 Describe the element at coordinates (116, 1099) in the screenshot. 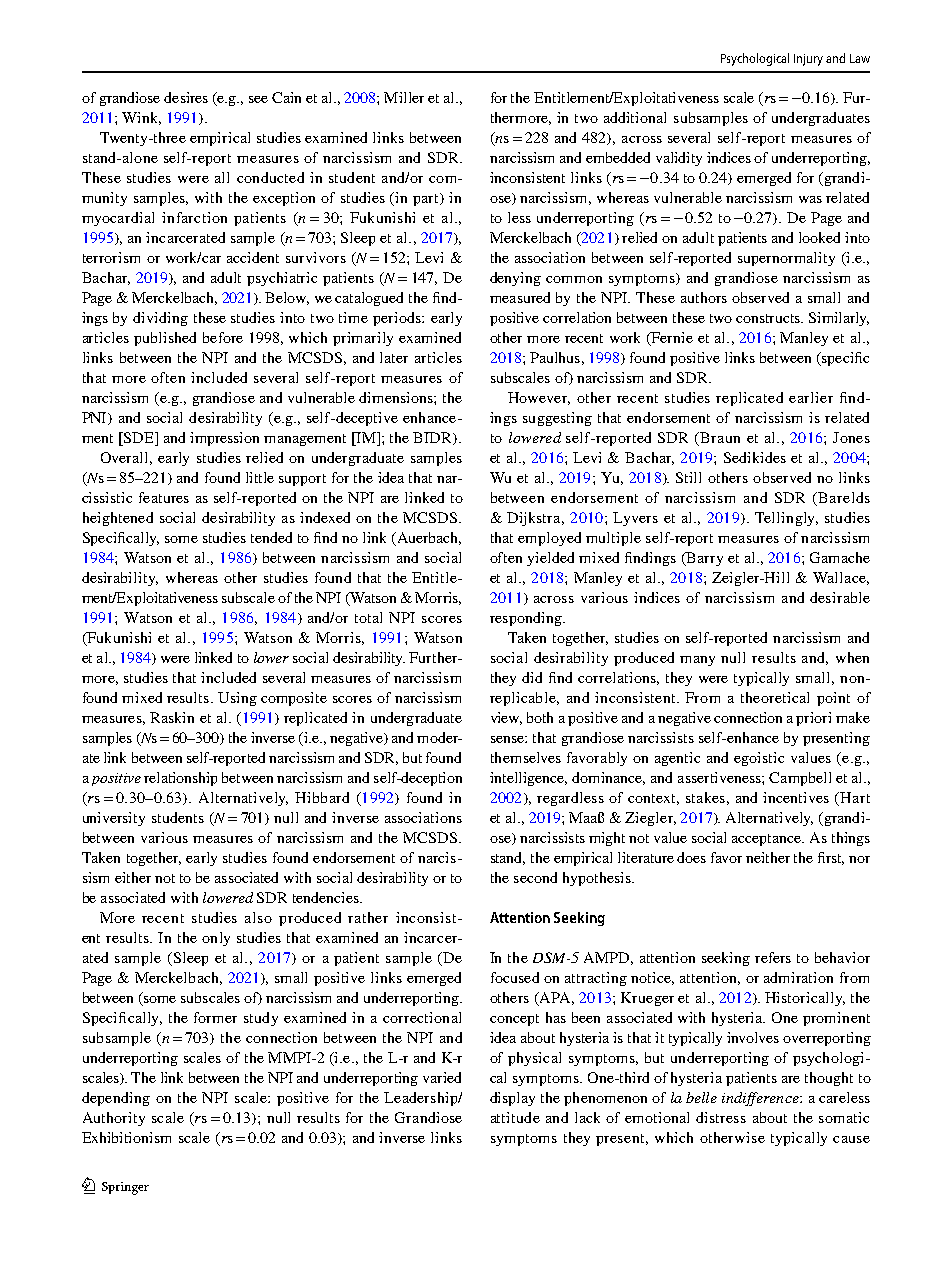

I see `depending` at that location.
